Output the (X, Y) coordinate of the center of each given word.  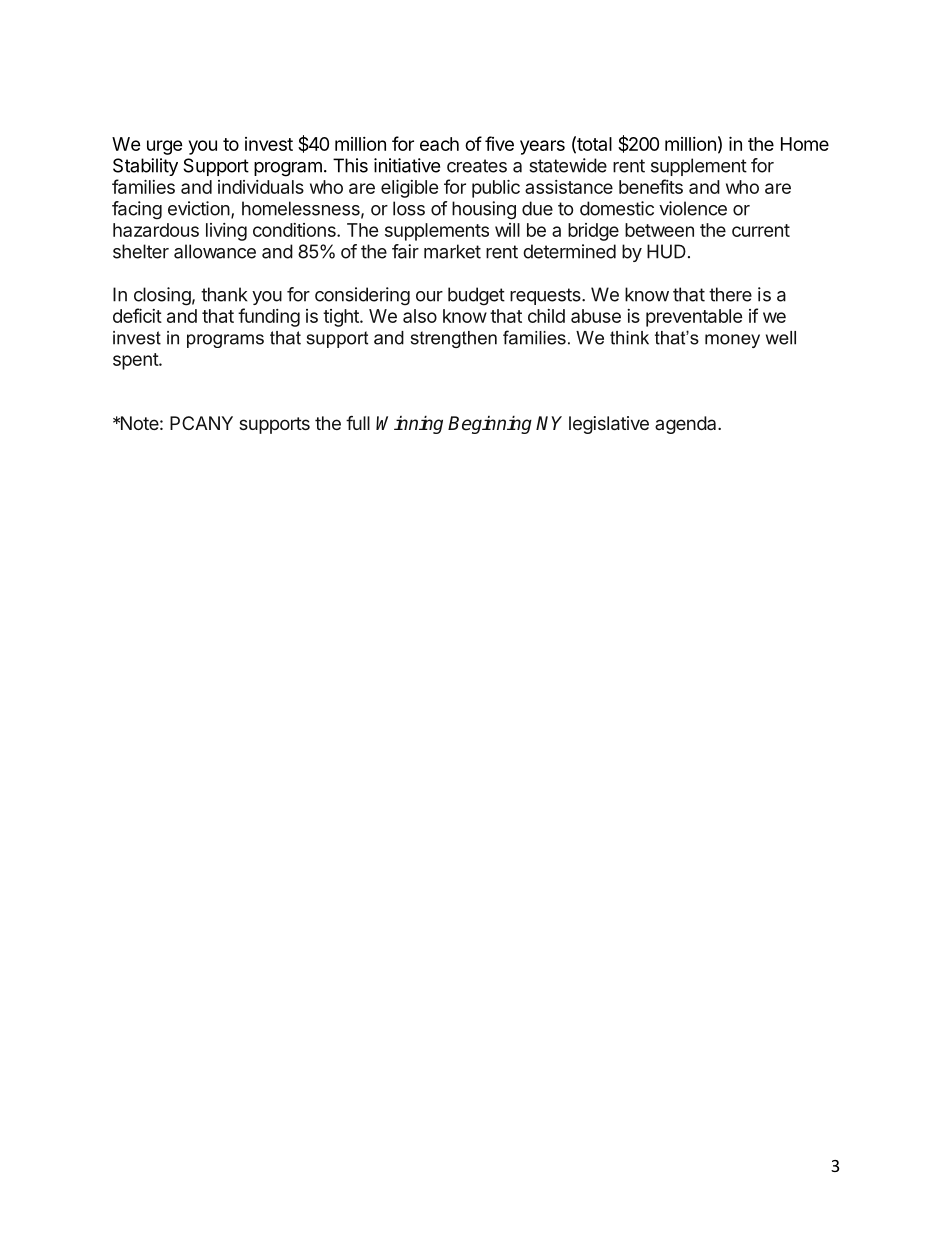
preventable (694, 318)
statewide (568, 165)
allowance (215, 251)
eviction (199, 208)
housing (484, 210)
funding (269, 317)
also (420, 316)
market (452, 251)
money (732, 341)
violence (693, 208)
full (358, 423)
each (439, 144)
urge (165, 147)
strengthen (453, 339)
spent (136, 361)
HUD (666, 251)
